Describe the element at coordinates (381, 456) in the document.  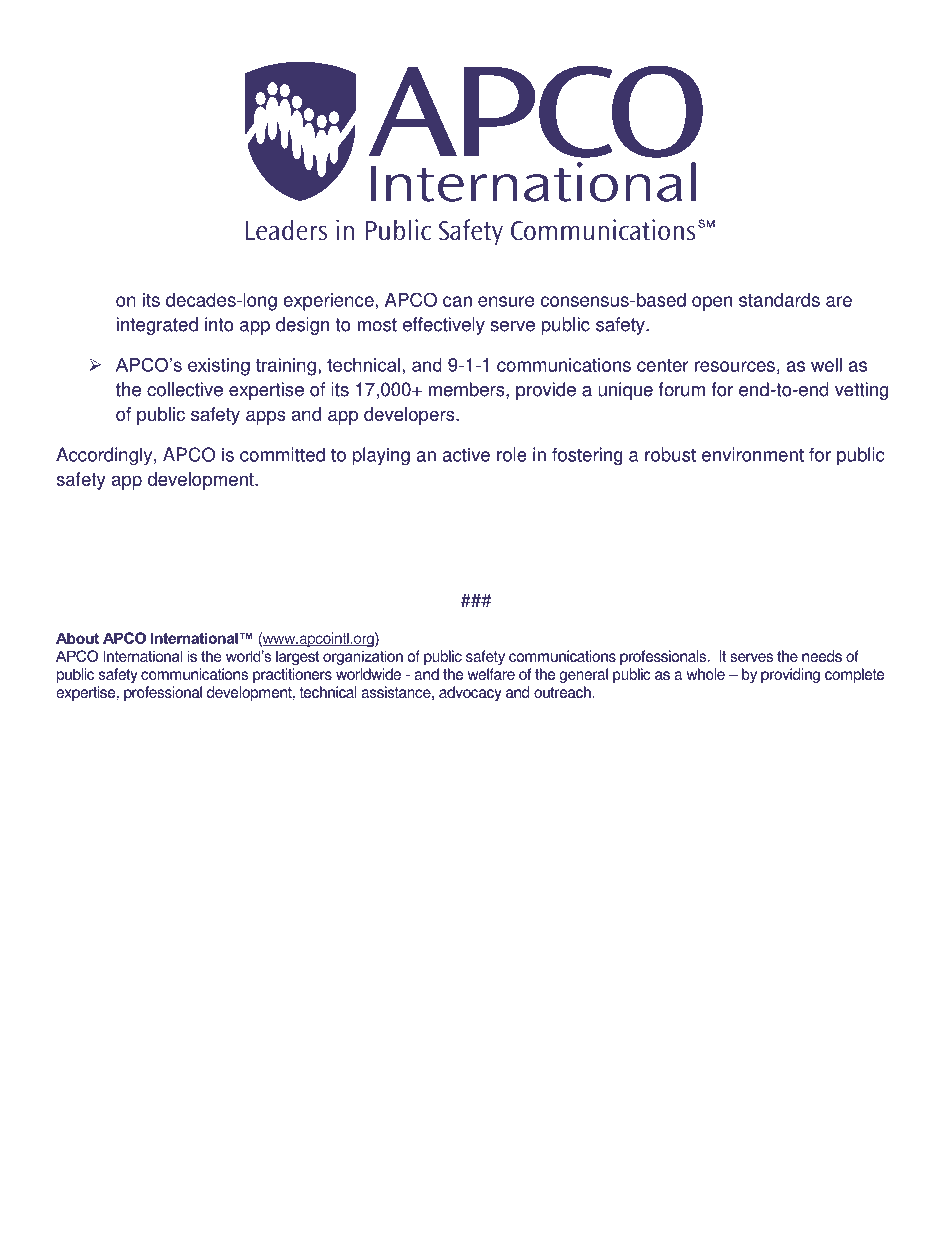
I see `playing` at that location.
